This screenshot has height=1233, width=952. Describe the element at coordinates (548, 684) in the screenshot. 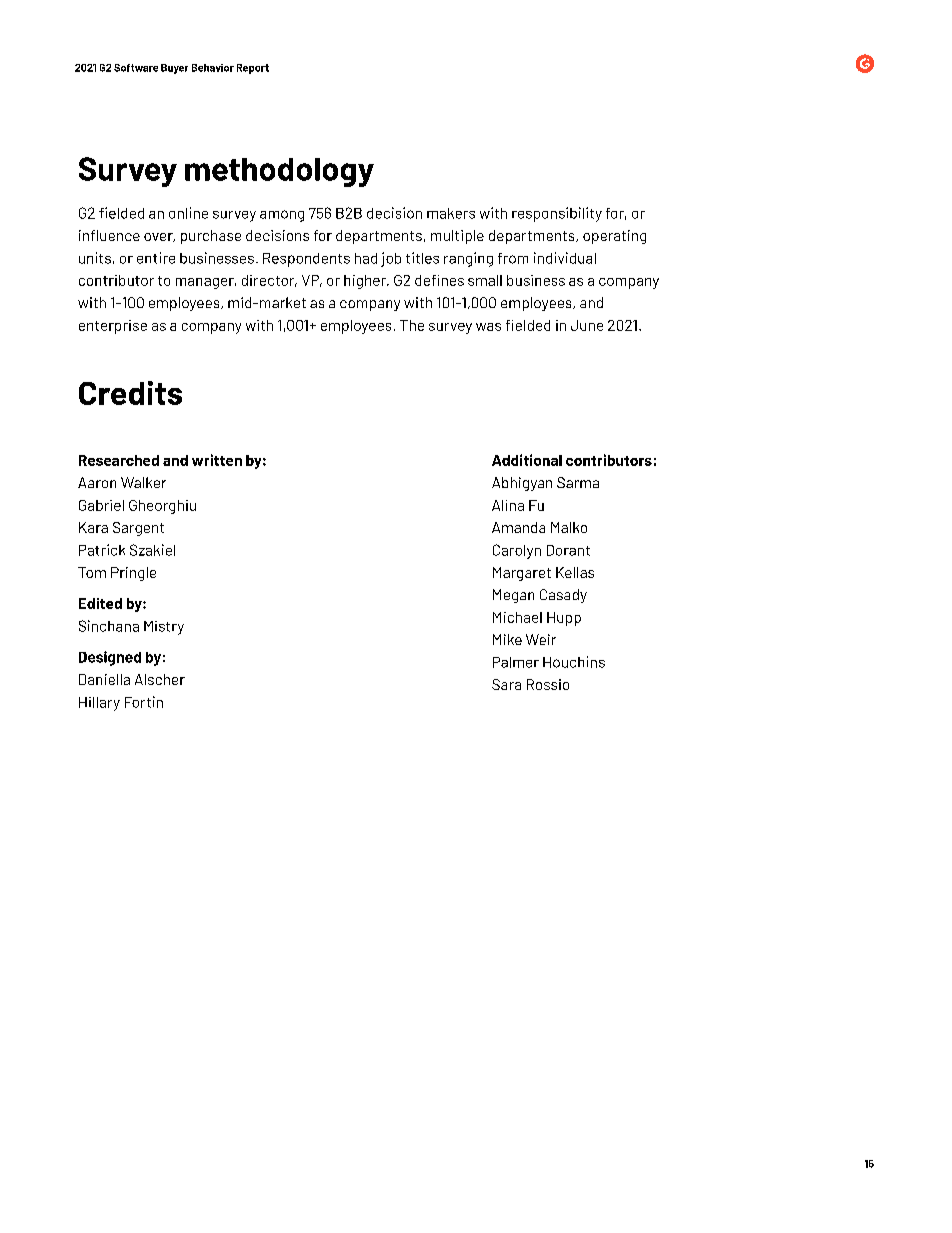

I see `Rossio` at that location.
